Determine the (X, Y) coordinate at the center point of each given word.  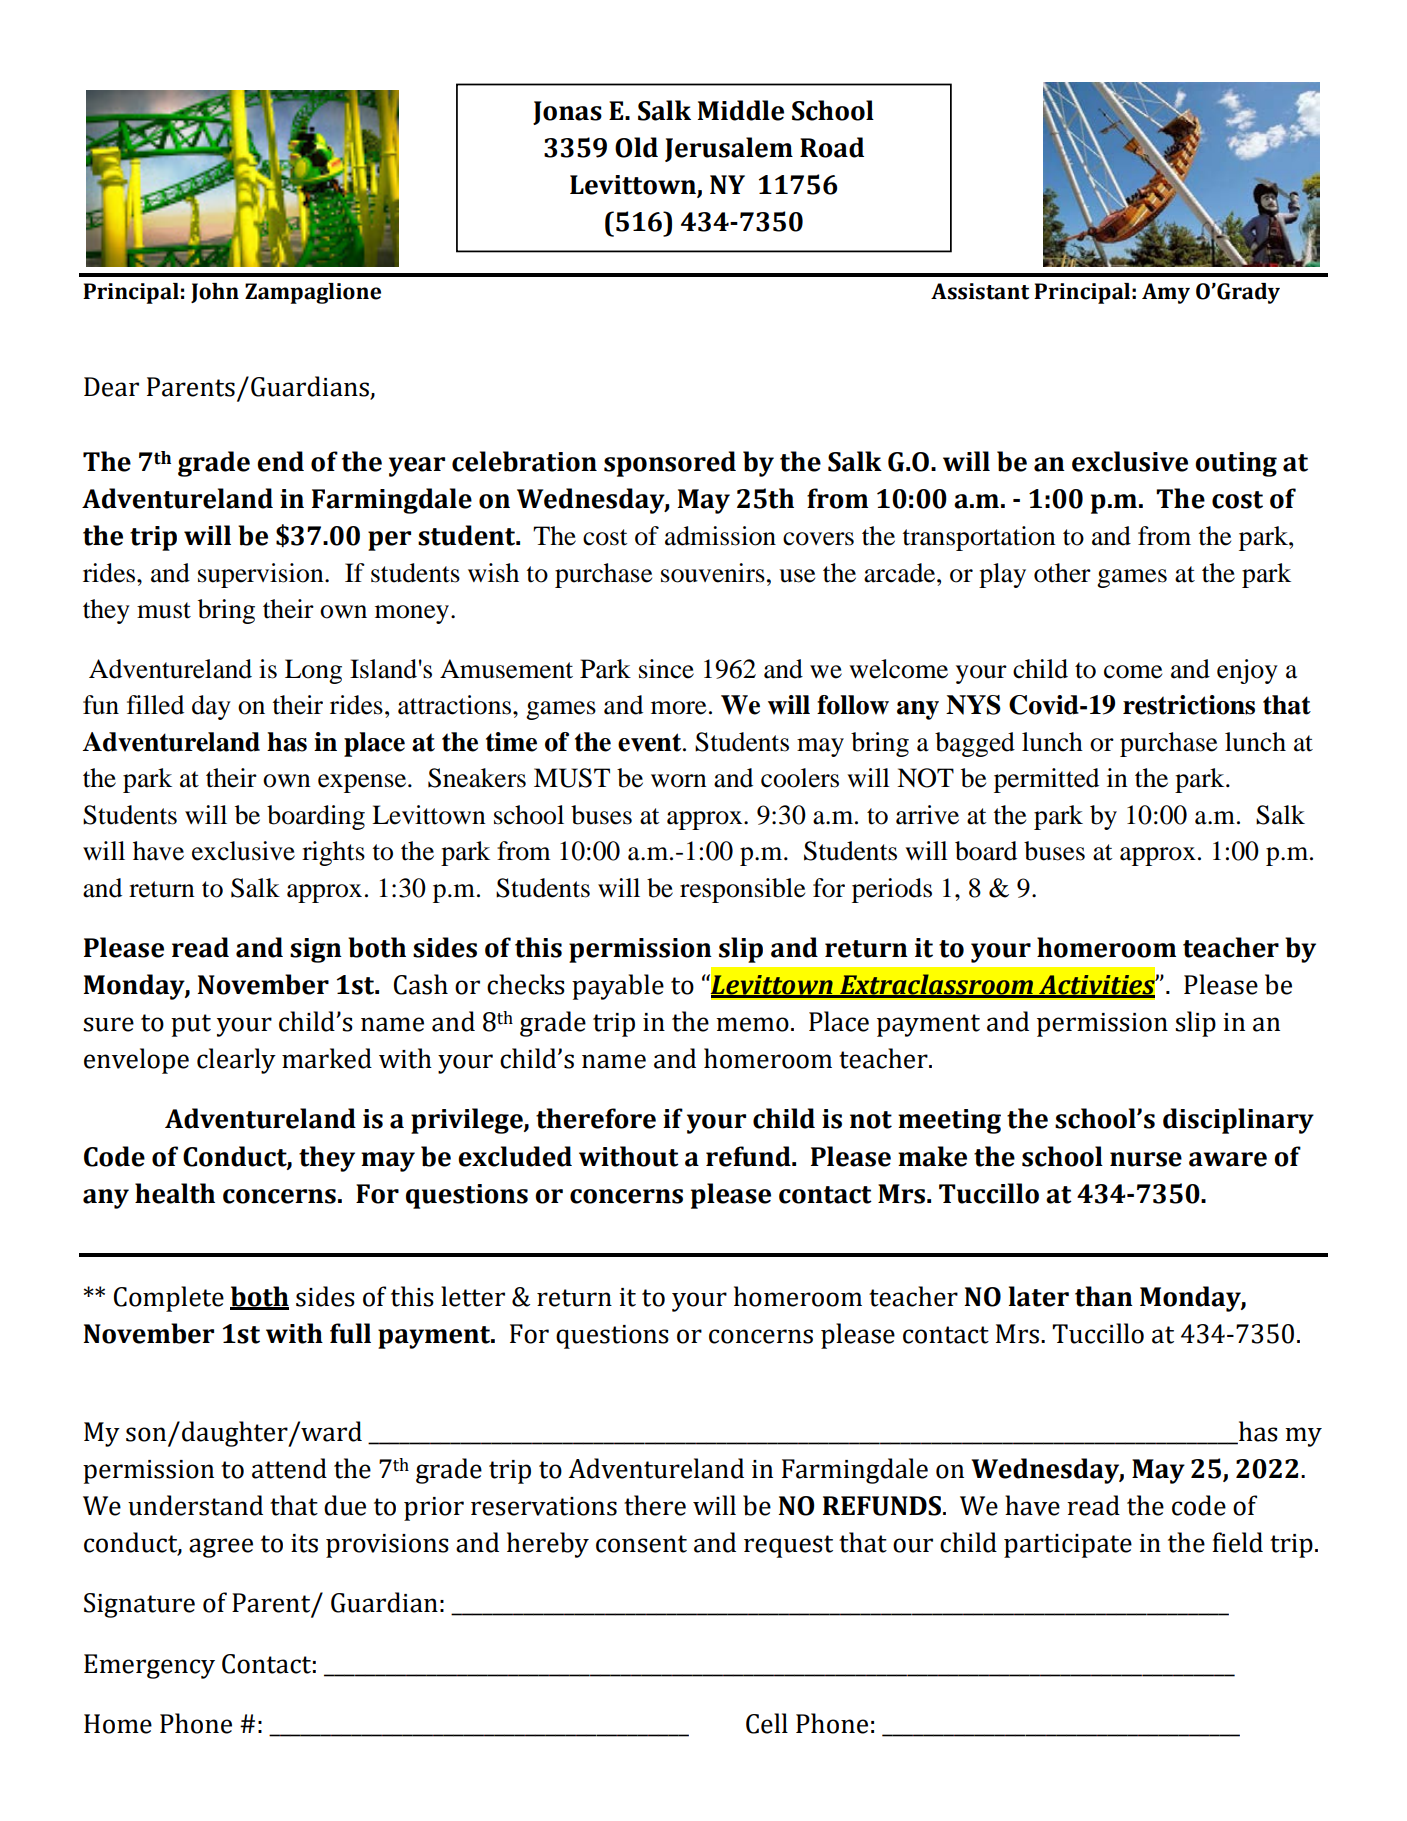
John (215, 293)
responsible (742, 890)
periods (892, 890)
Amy (1166, 293)
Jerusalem (729, 149)
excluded (515, 1156)
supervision (262, 575)
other (1062, 573)
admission (720, 536)
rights (333, 853)
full (350, 1333)
